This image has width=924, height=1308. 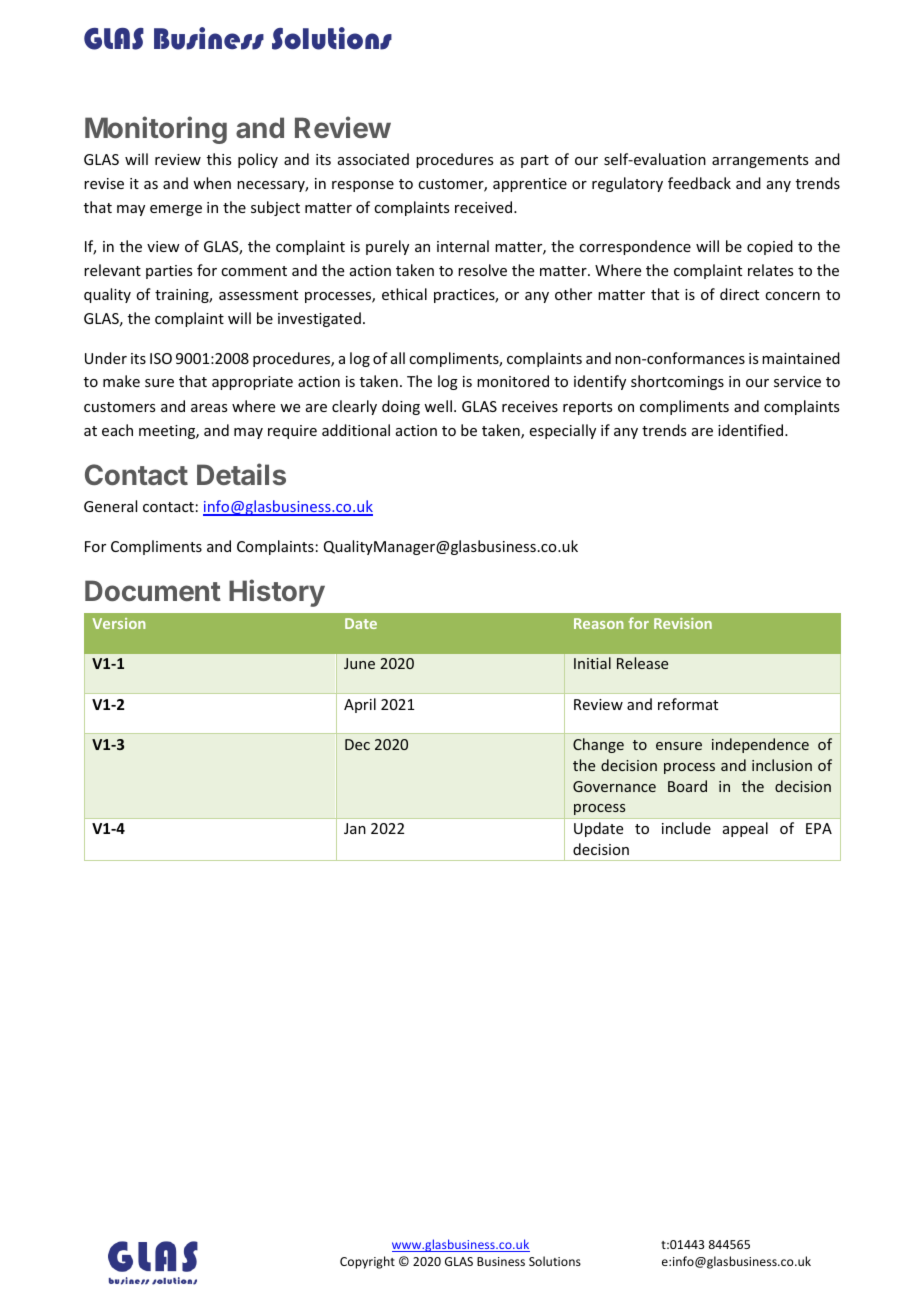 I want to click on arrangements, so click(x=760, y=161).
